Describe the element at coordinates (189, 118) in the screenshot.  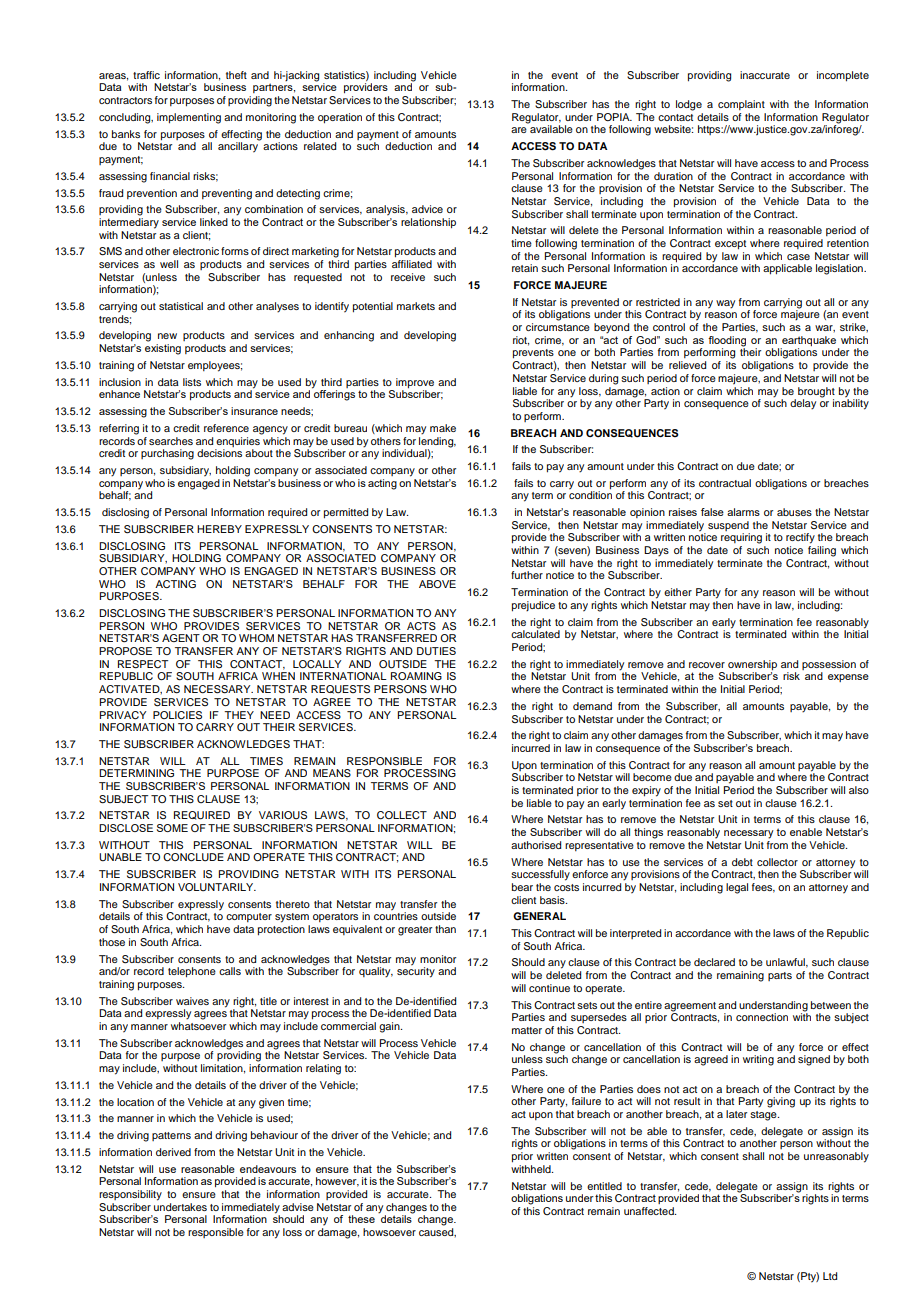
I see `implementing` at that location.
